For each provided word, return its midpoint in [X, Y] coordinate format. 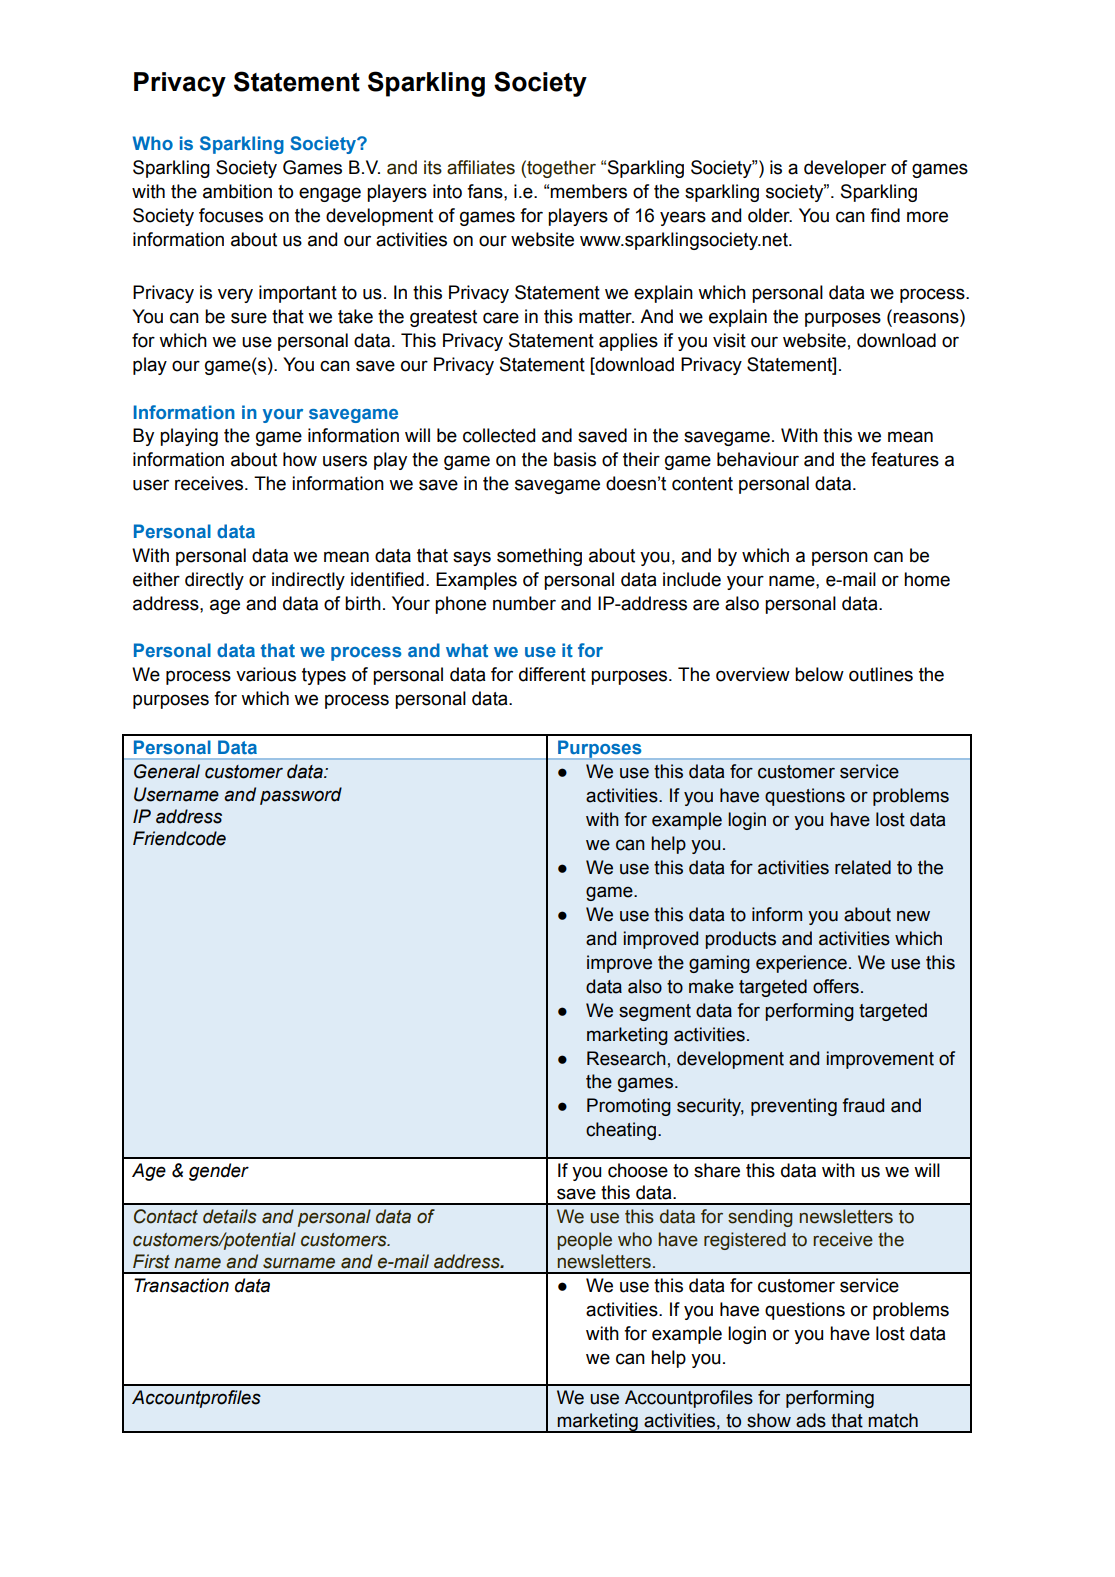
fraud [863, 1105]
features [905, 459]
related [863, 867]
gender [219, 1172]
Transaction [181, 1285]
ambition [237, 191]
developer [845, 169]
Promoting [629, 1107]
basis [575, 459]
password [301, 796]
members [588, 191]
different [552, 674]
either [156, 579]
